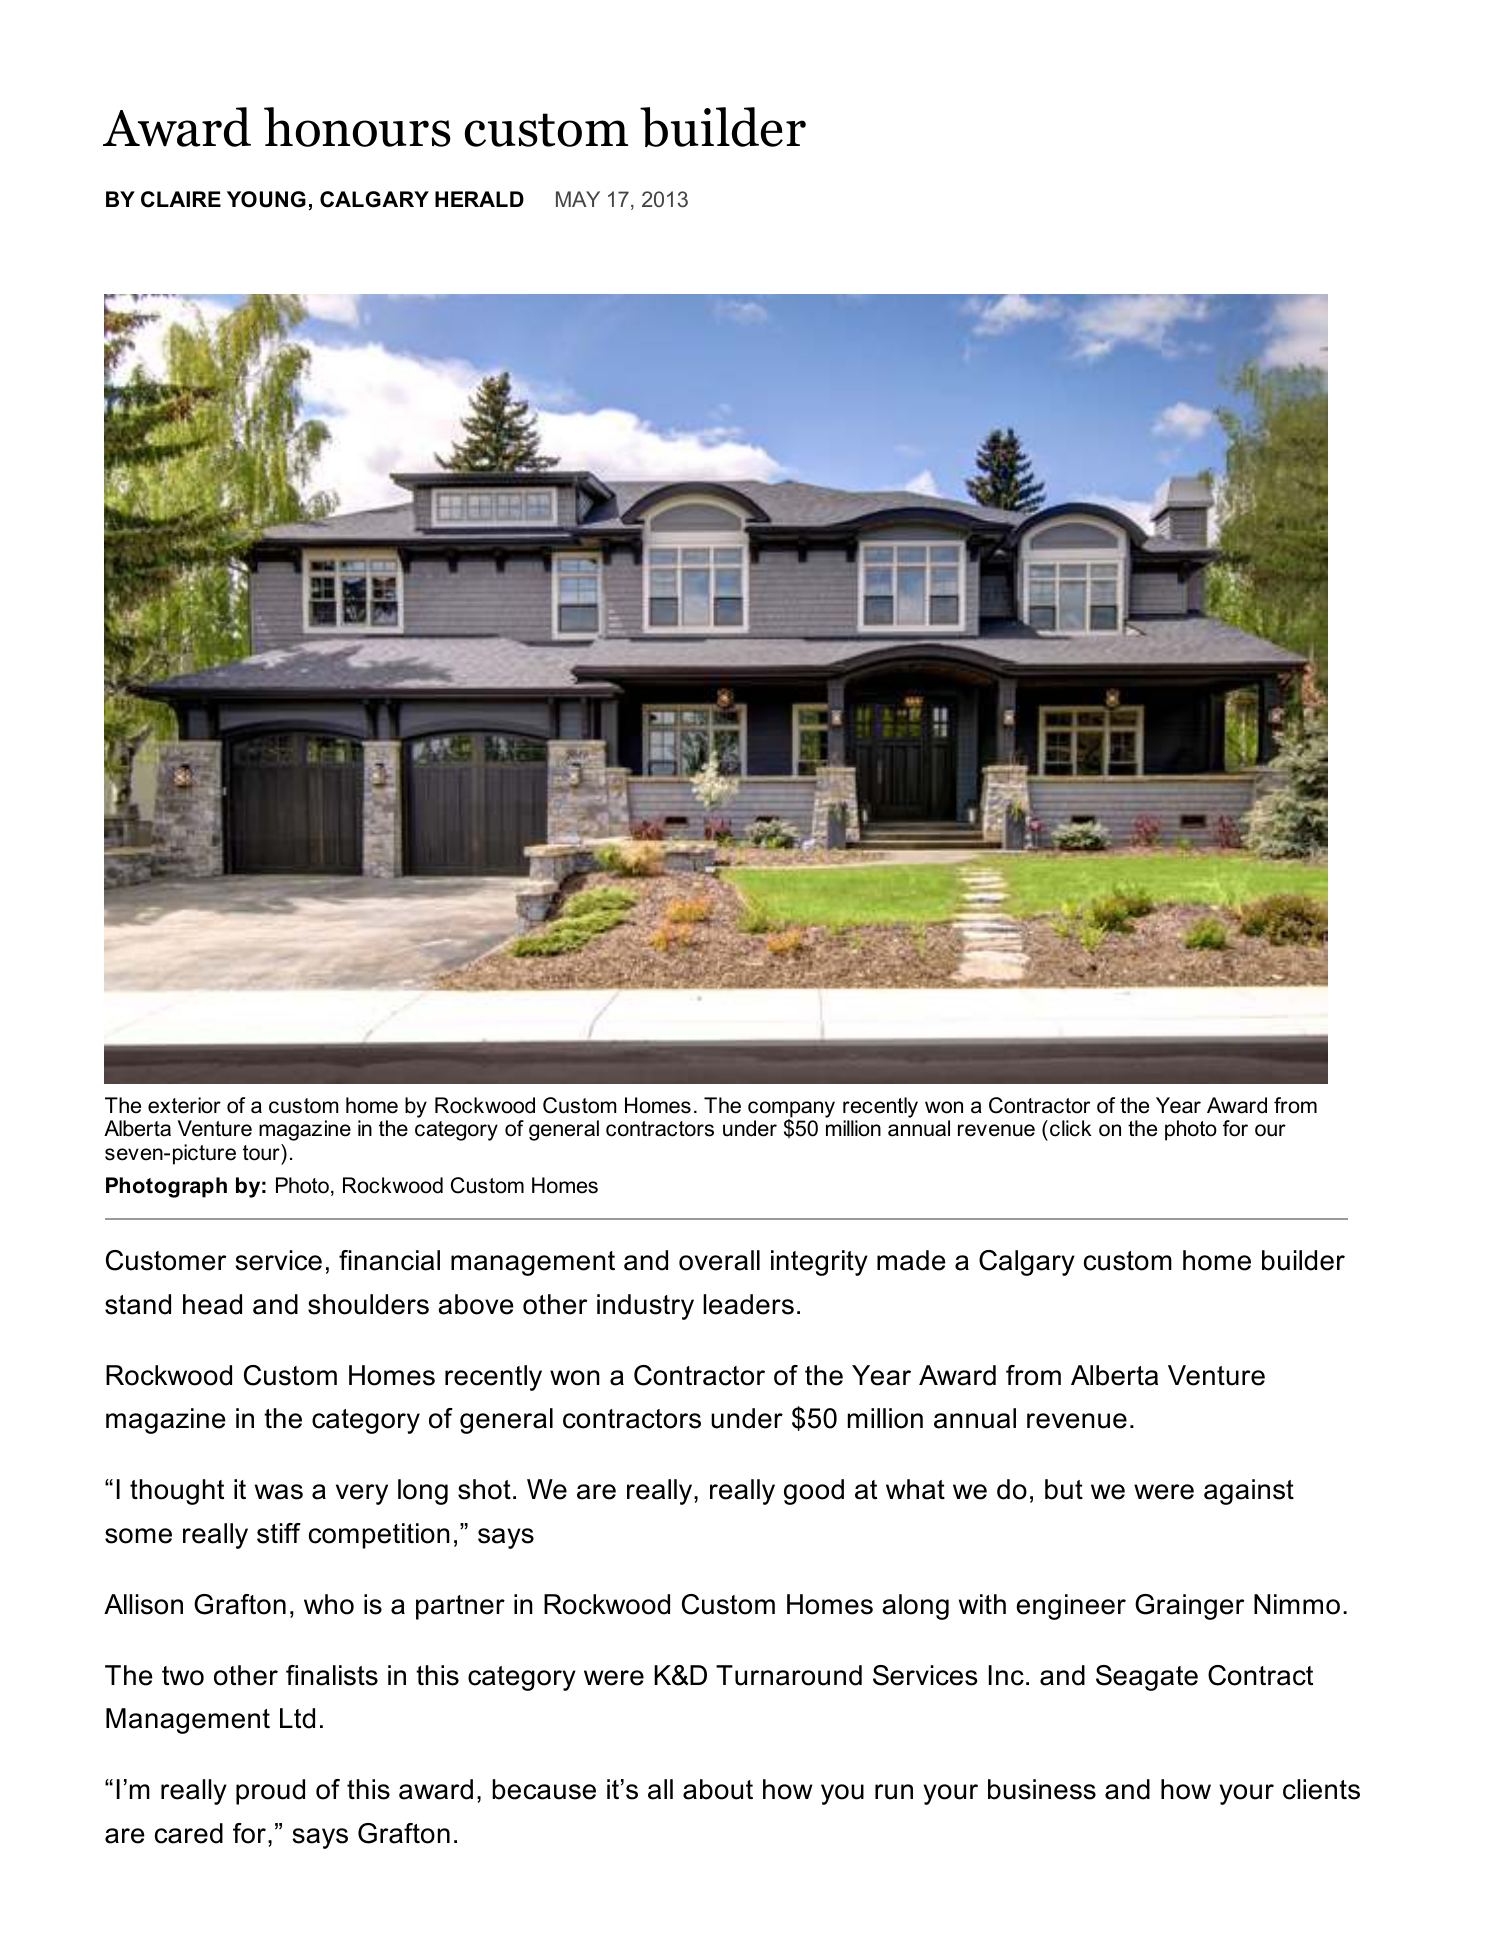 This screenshot has height=1953, width=1509. I want to click on company, so click(791, 1110).
